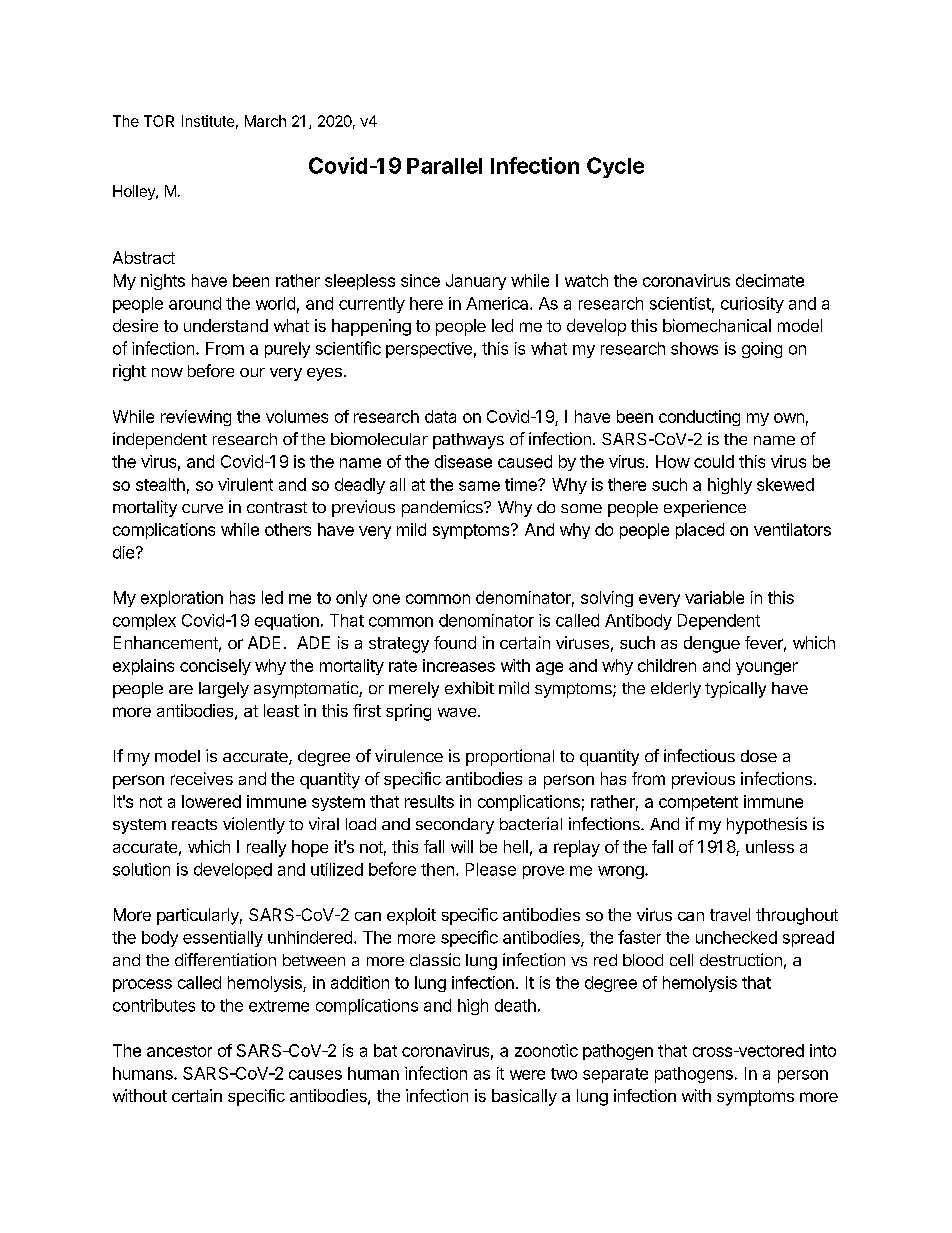 This screenshot has width=952, height=1233. What do you see at coordinates (265, 121) in the screenshot?
I see `March` at bounding box center [265, 121].
